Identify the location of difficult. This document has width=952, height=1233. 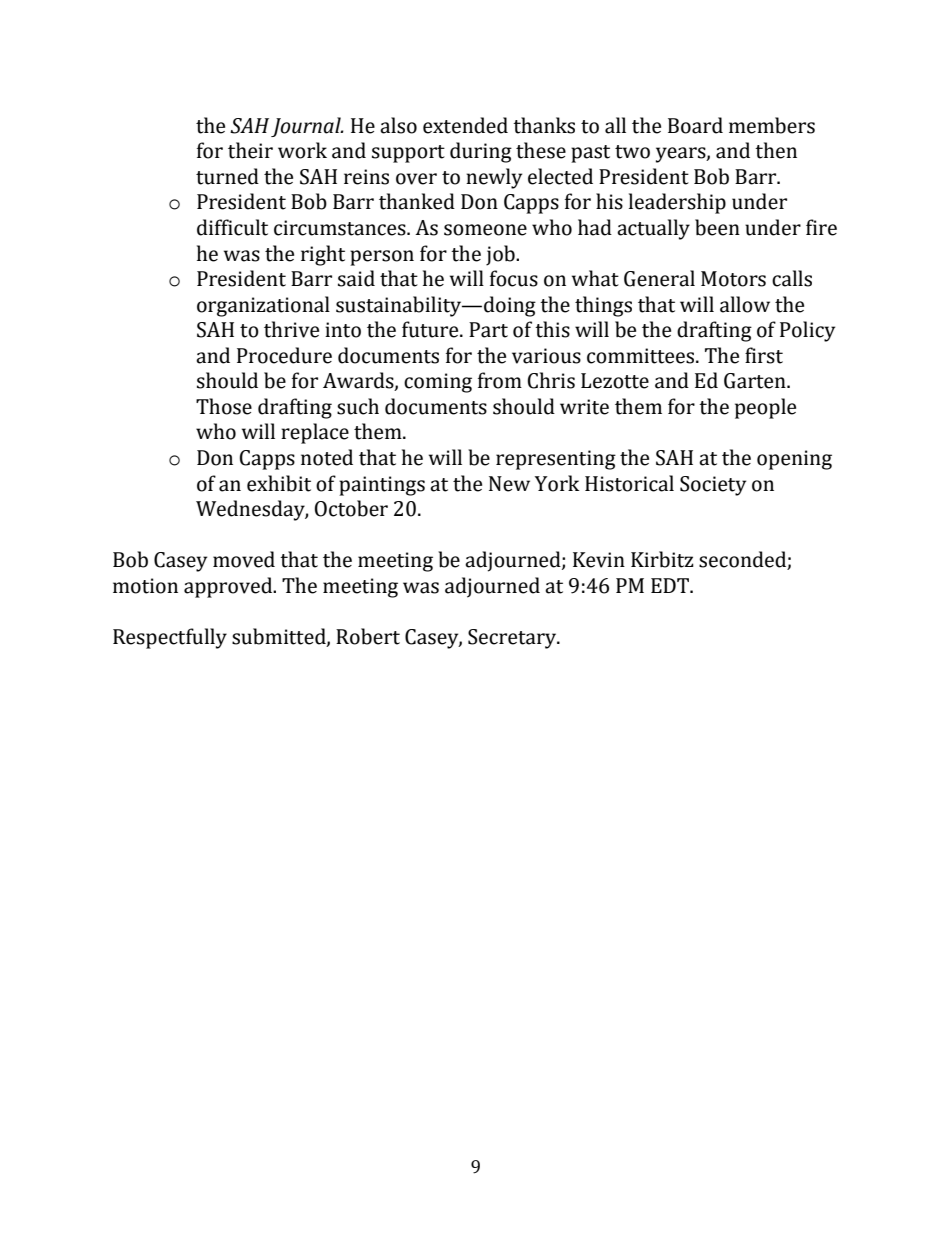
(232, 227).
